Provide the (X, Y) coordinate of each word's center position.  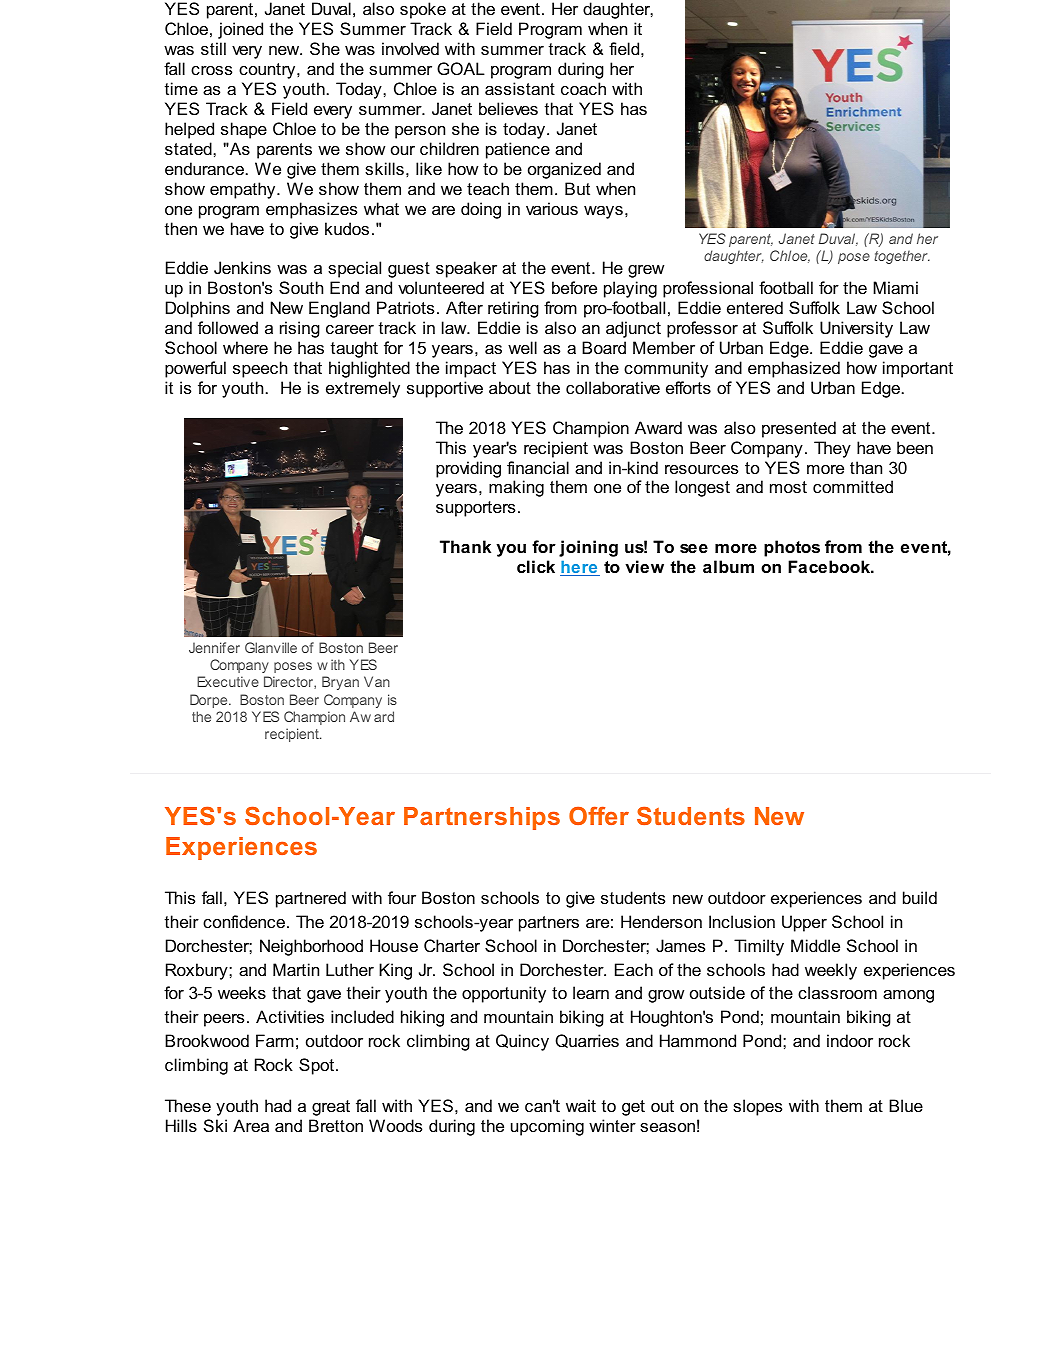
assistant (520, 88)
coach (583, 88)
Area (251, 1125)
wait (581, 1105)
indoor (850, 1040)
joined (240, 30)
